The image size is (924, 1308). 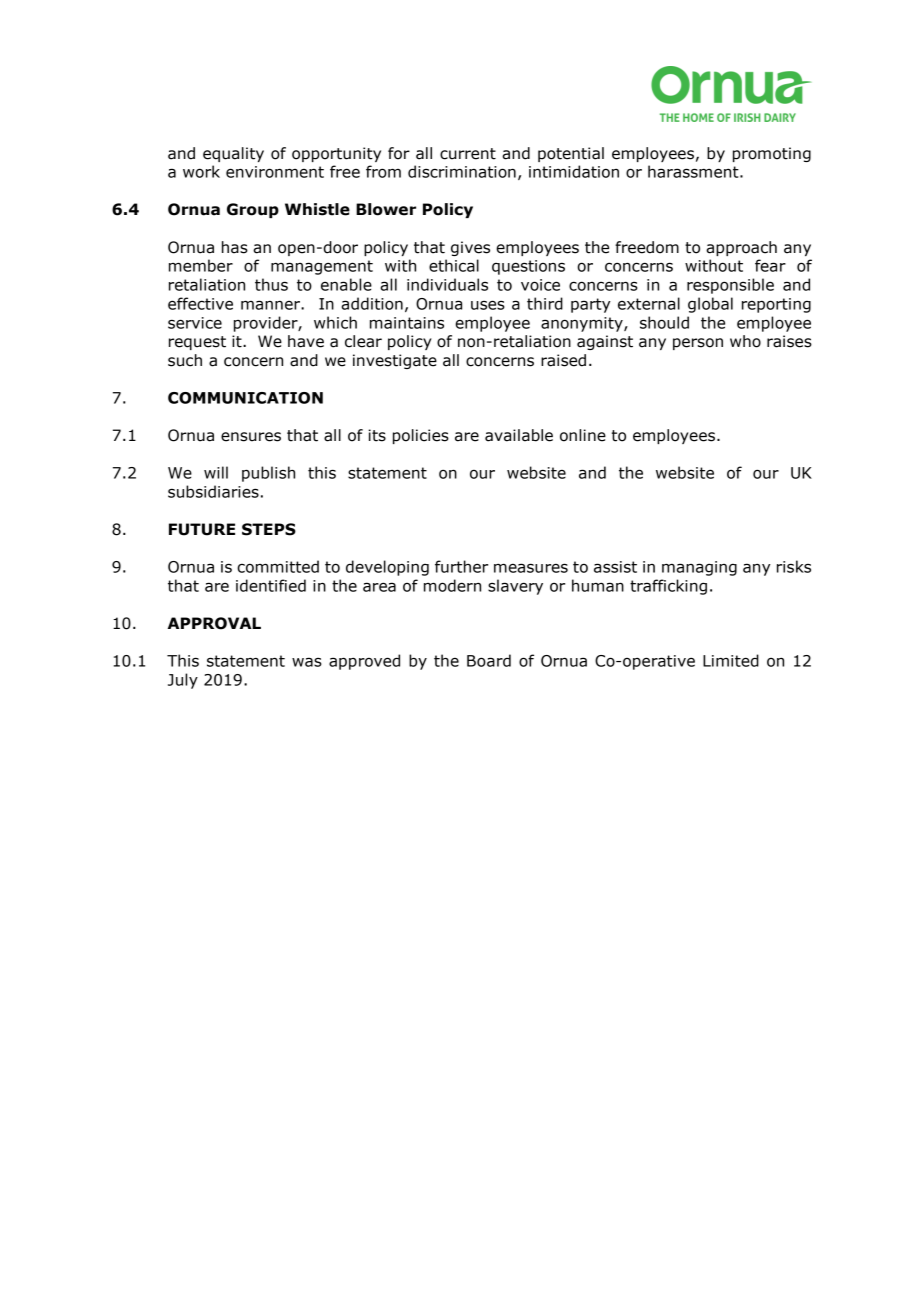 What do you see at coordinates (519, 435) in the document?
I see `available` at bounding box center [519, 435].
